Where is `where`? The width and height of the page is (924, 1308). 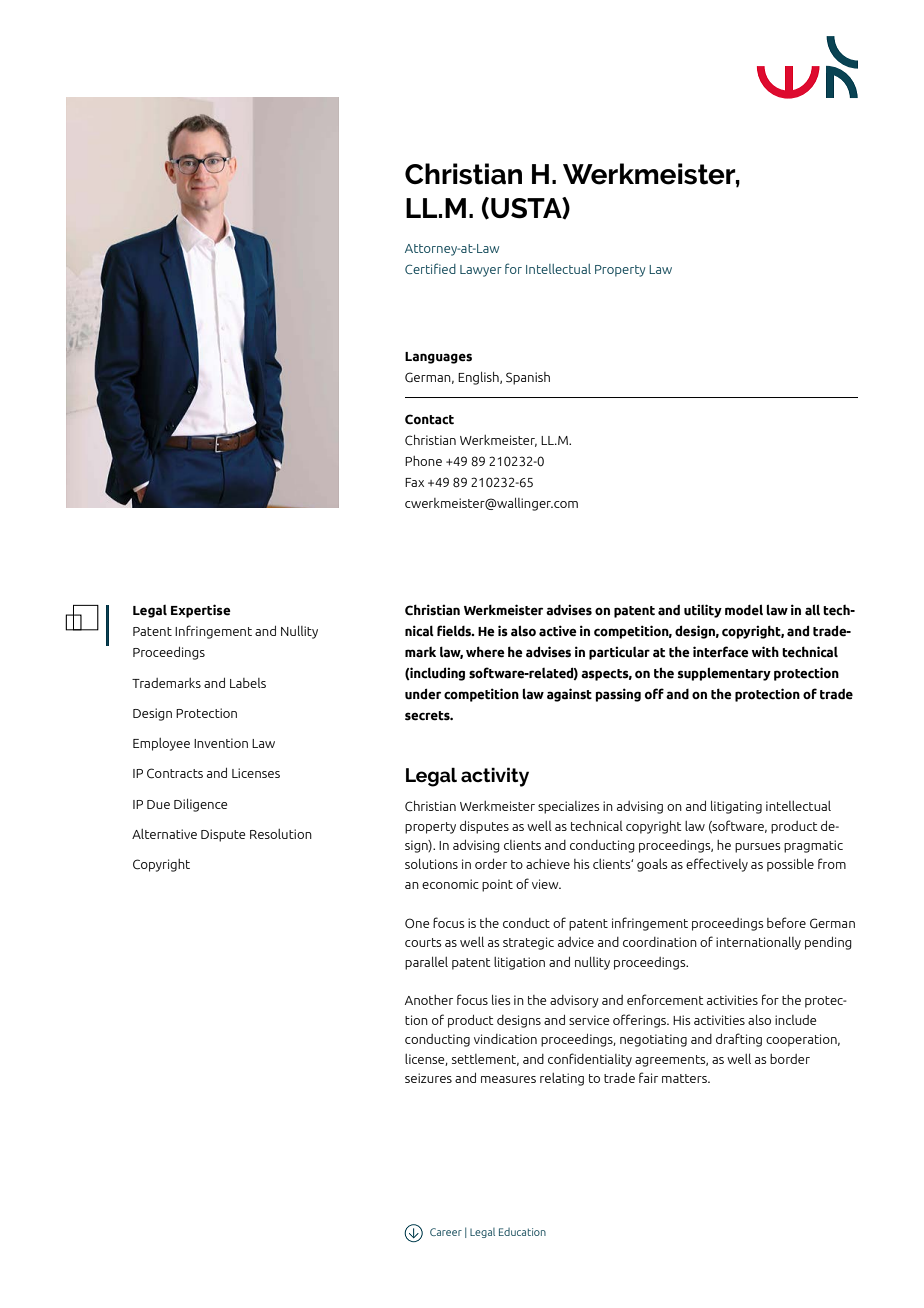 where is located at coordinates (485, 652).
